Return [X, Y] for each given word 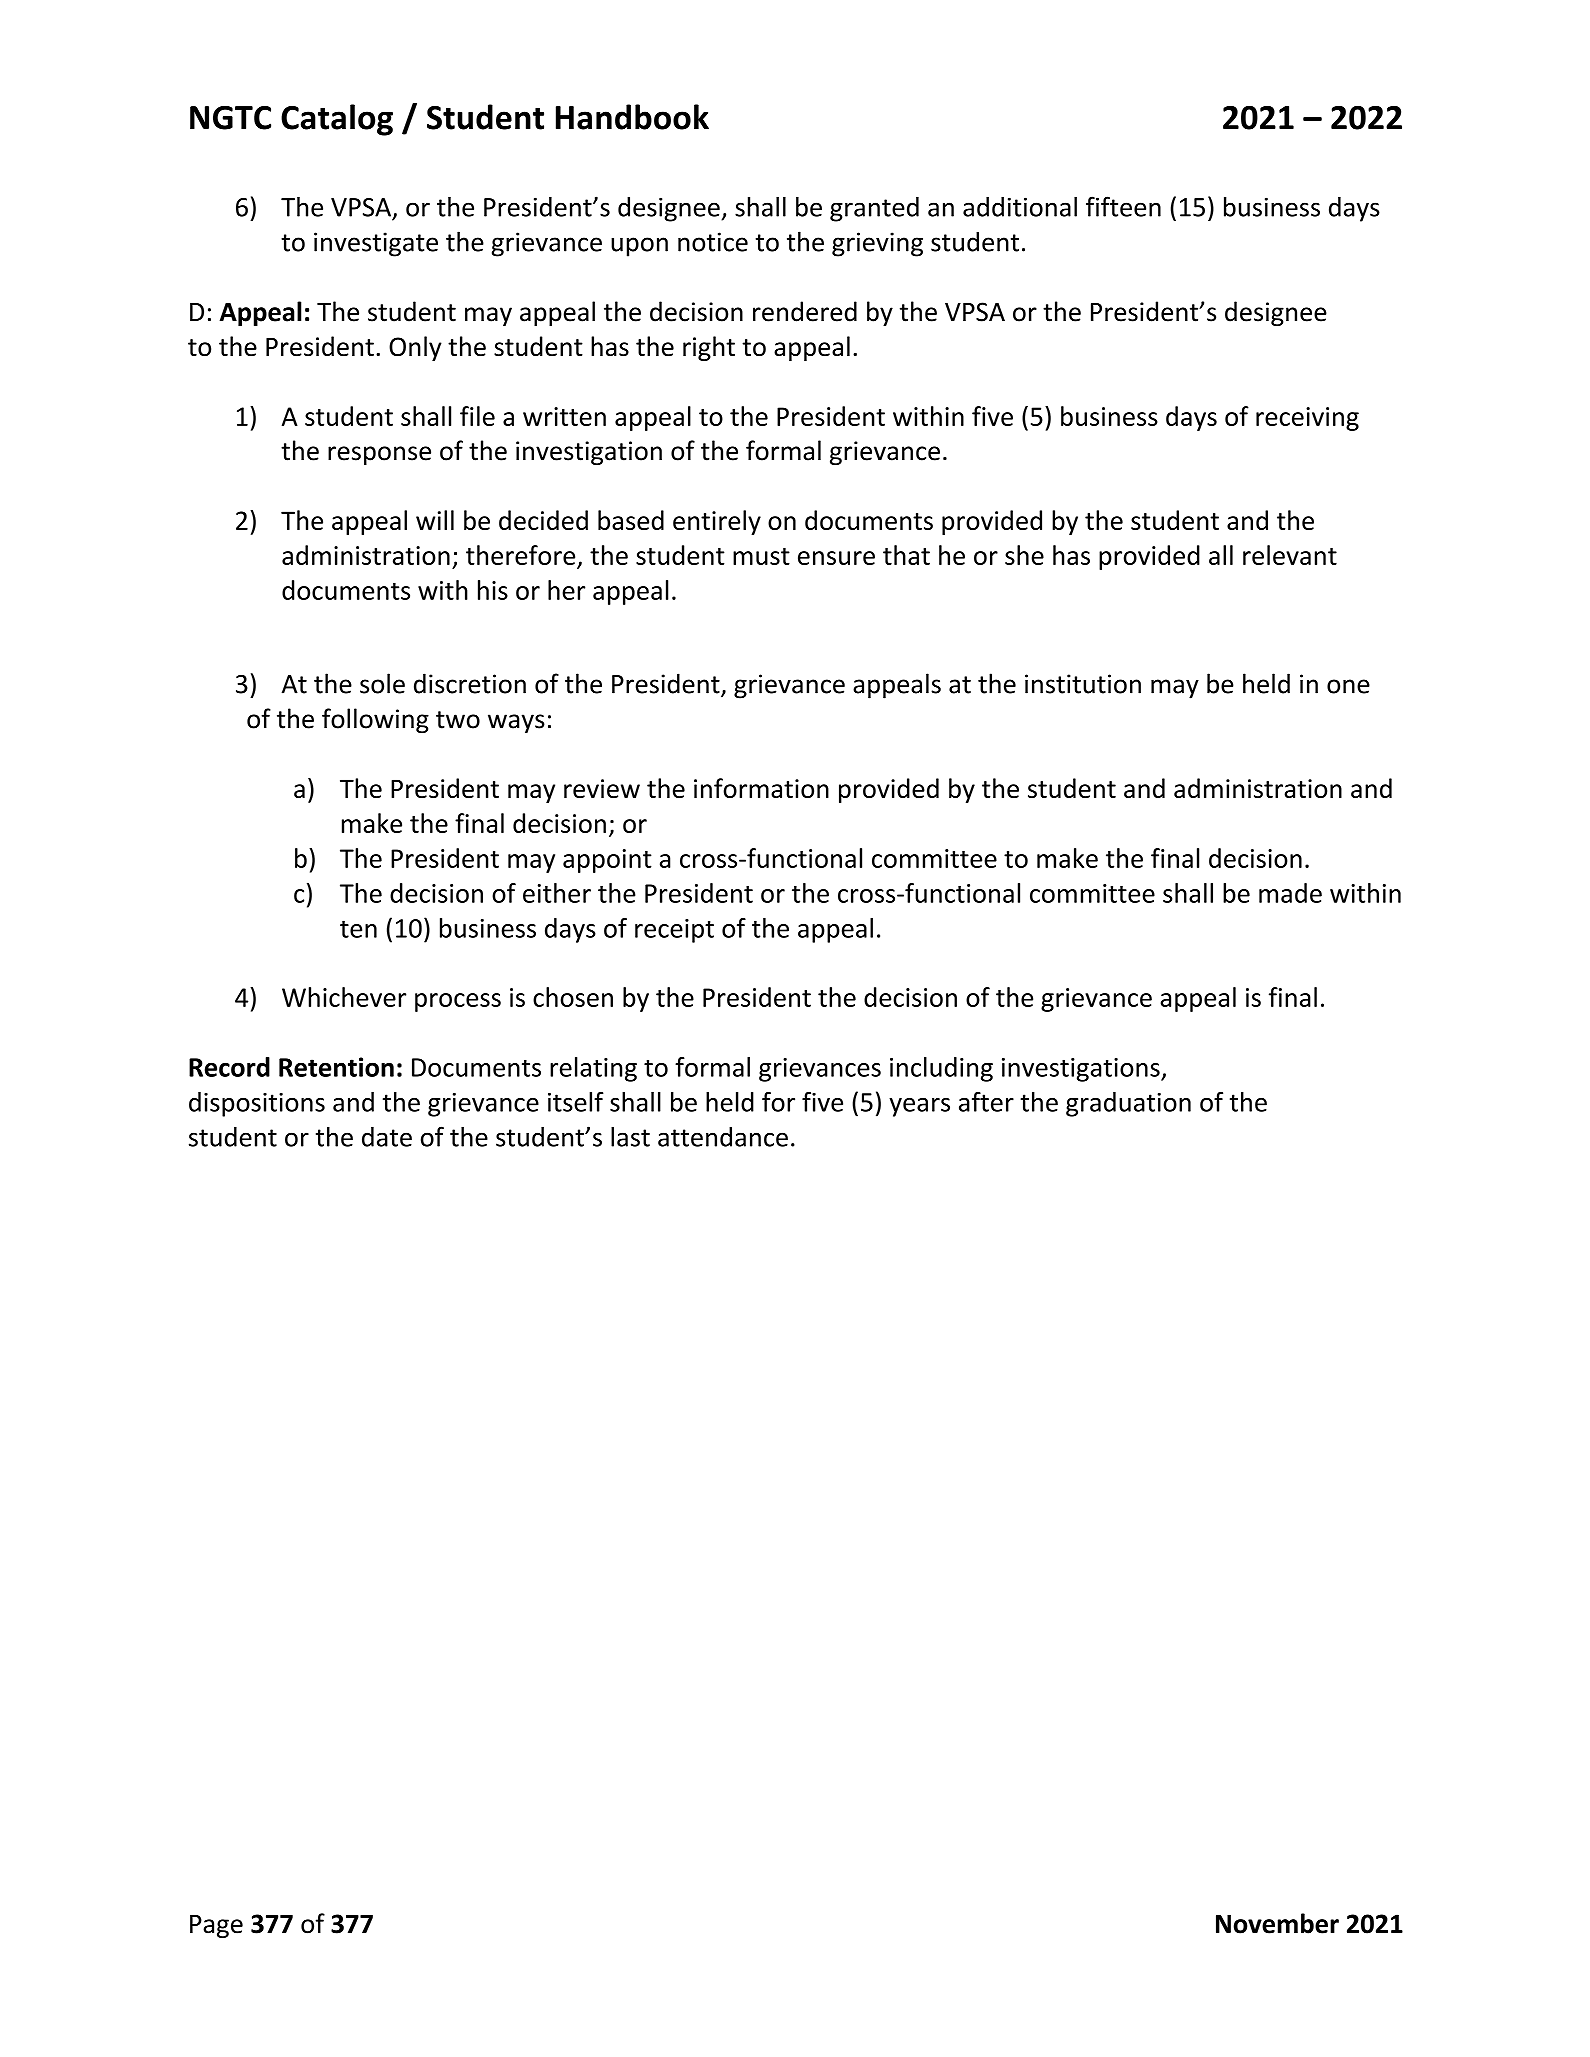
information [761, 788]
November [1277, 1923]
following [375, 720]
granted [874, 209]
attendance [723, 1137]
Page [216, 1926]
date [387, 1137]
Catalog [337, 120]
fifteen [1123, 206]
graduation [1128, 1104]
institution [1083, 684]
